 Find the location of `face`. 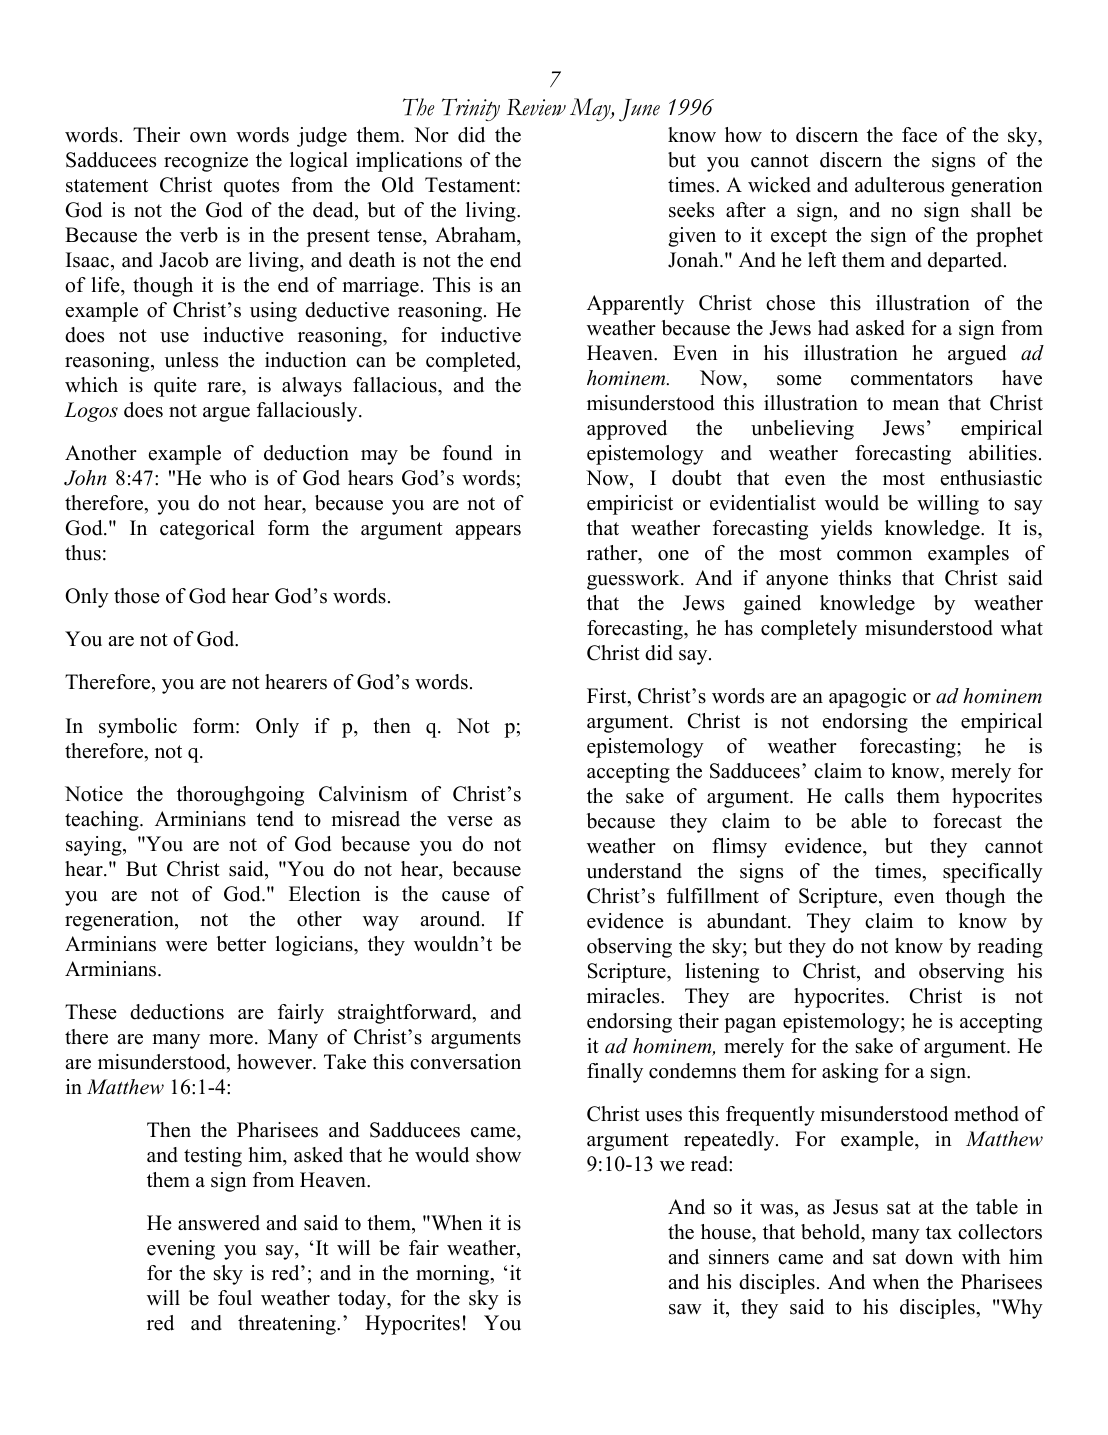

face is located at coordinates (919, 135).
